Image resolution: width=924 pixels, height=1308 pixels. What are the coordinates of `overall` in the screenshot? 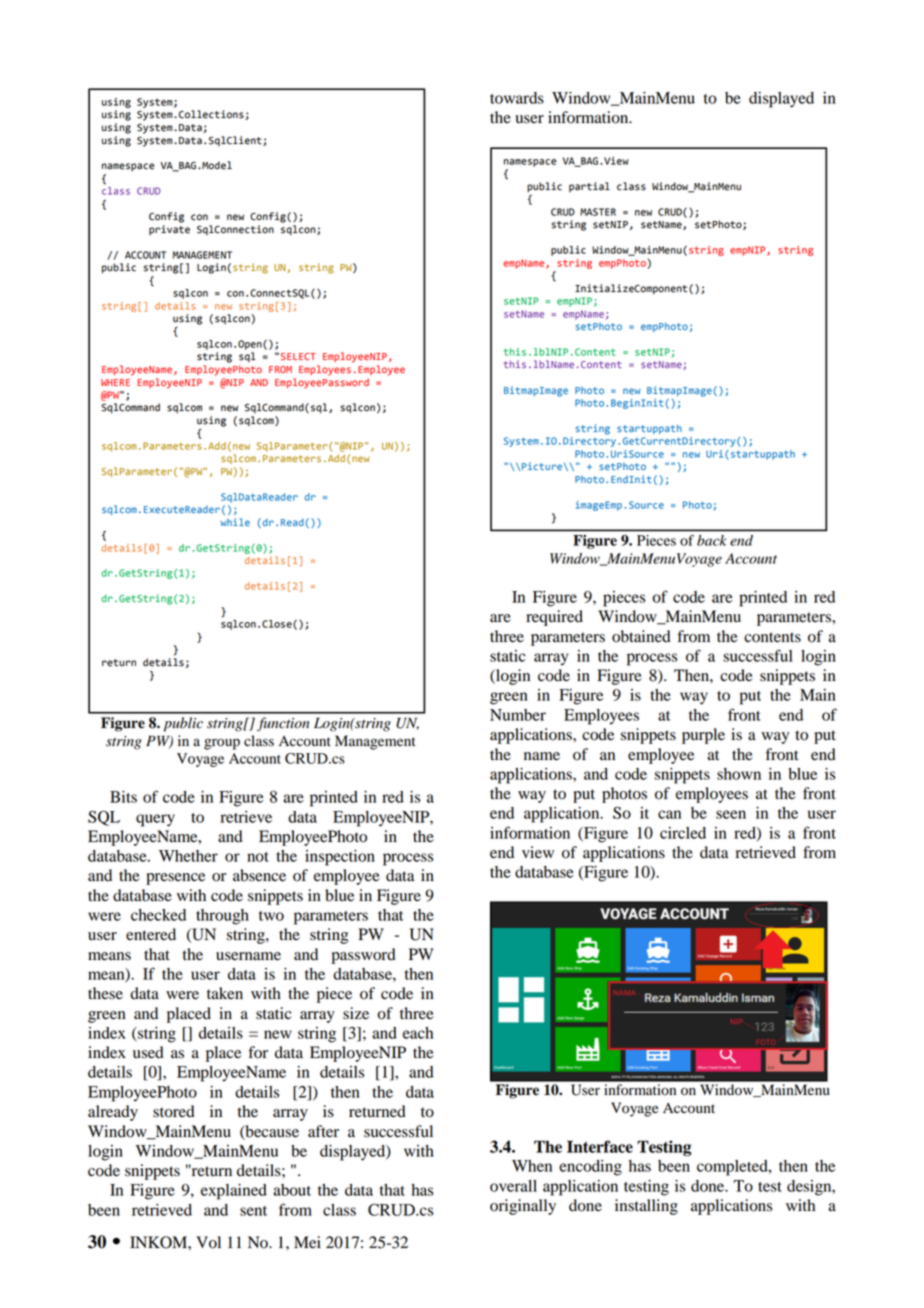 It's located at (513, 1186).
